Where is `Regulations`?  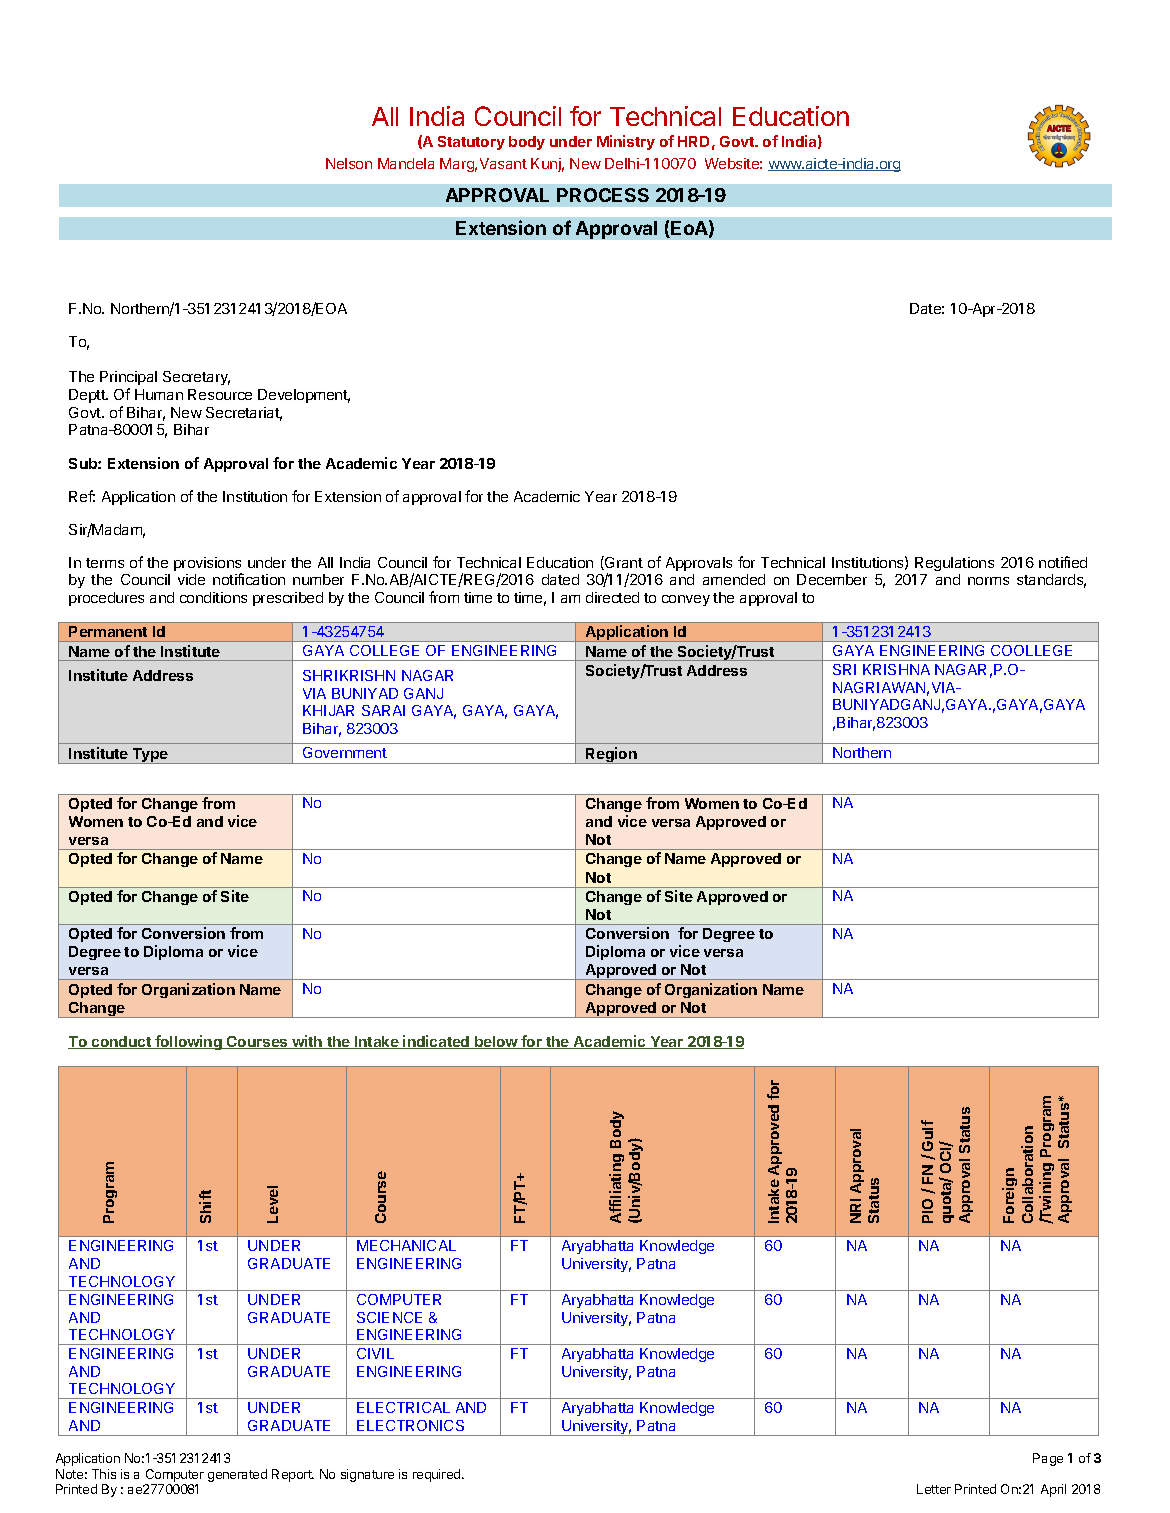 Regulations is located at coordinates (954, 564).
